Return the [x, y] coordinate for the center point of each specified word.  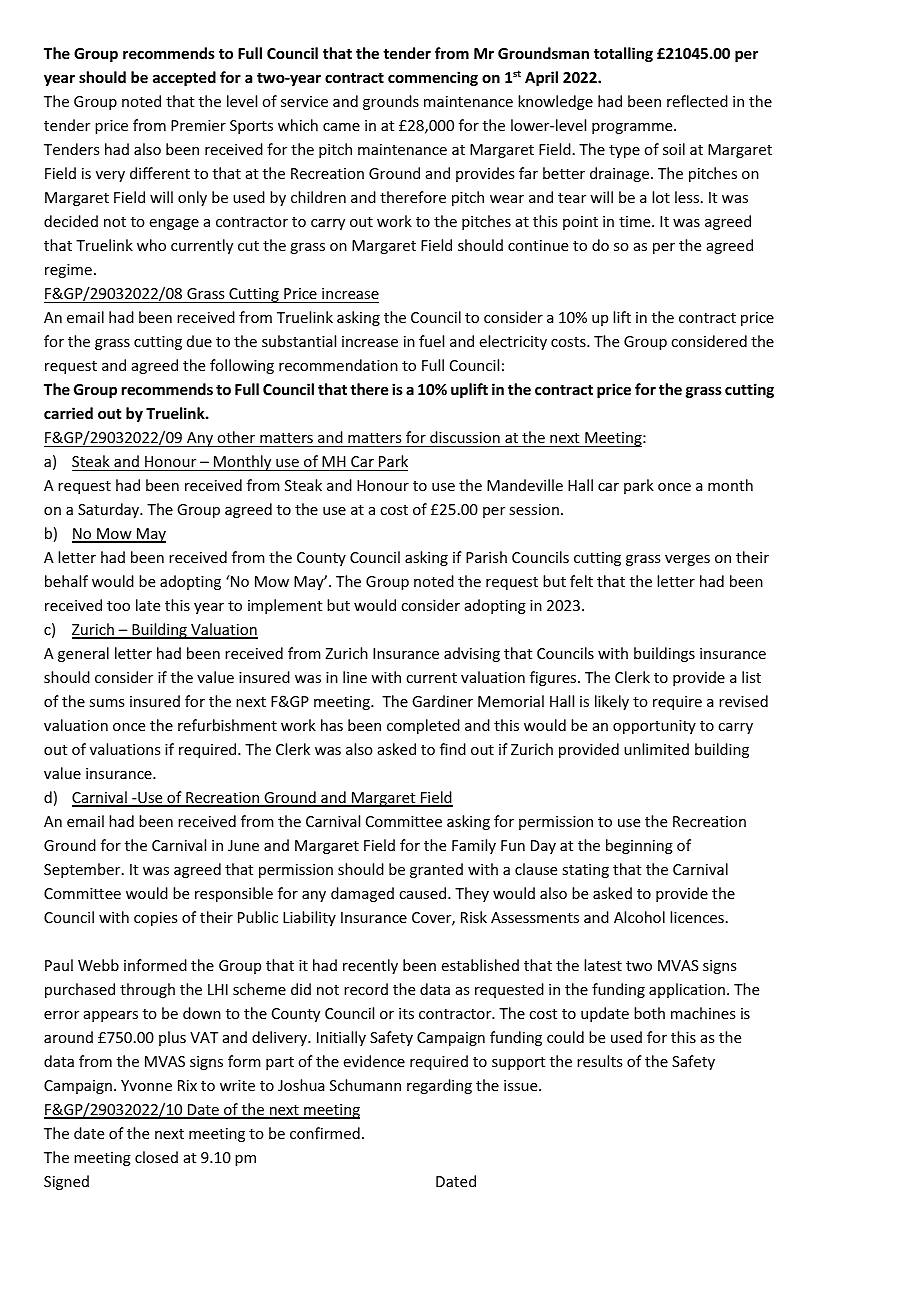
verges [687, 560]
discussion [465, 437]
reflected [697, 101]
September [83, 870]
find [453, 749]
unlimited [656, 749]
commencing [433, 78]
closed [156, 1157]
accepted [184, 78]
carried [68, 413]
